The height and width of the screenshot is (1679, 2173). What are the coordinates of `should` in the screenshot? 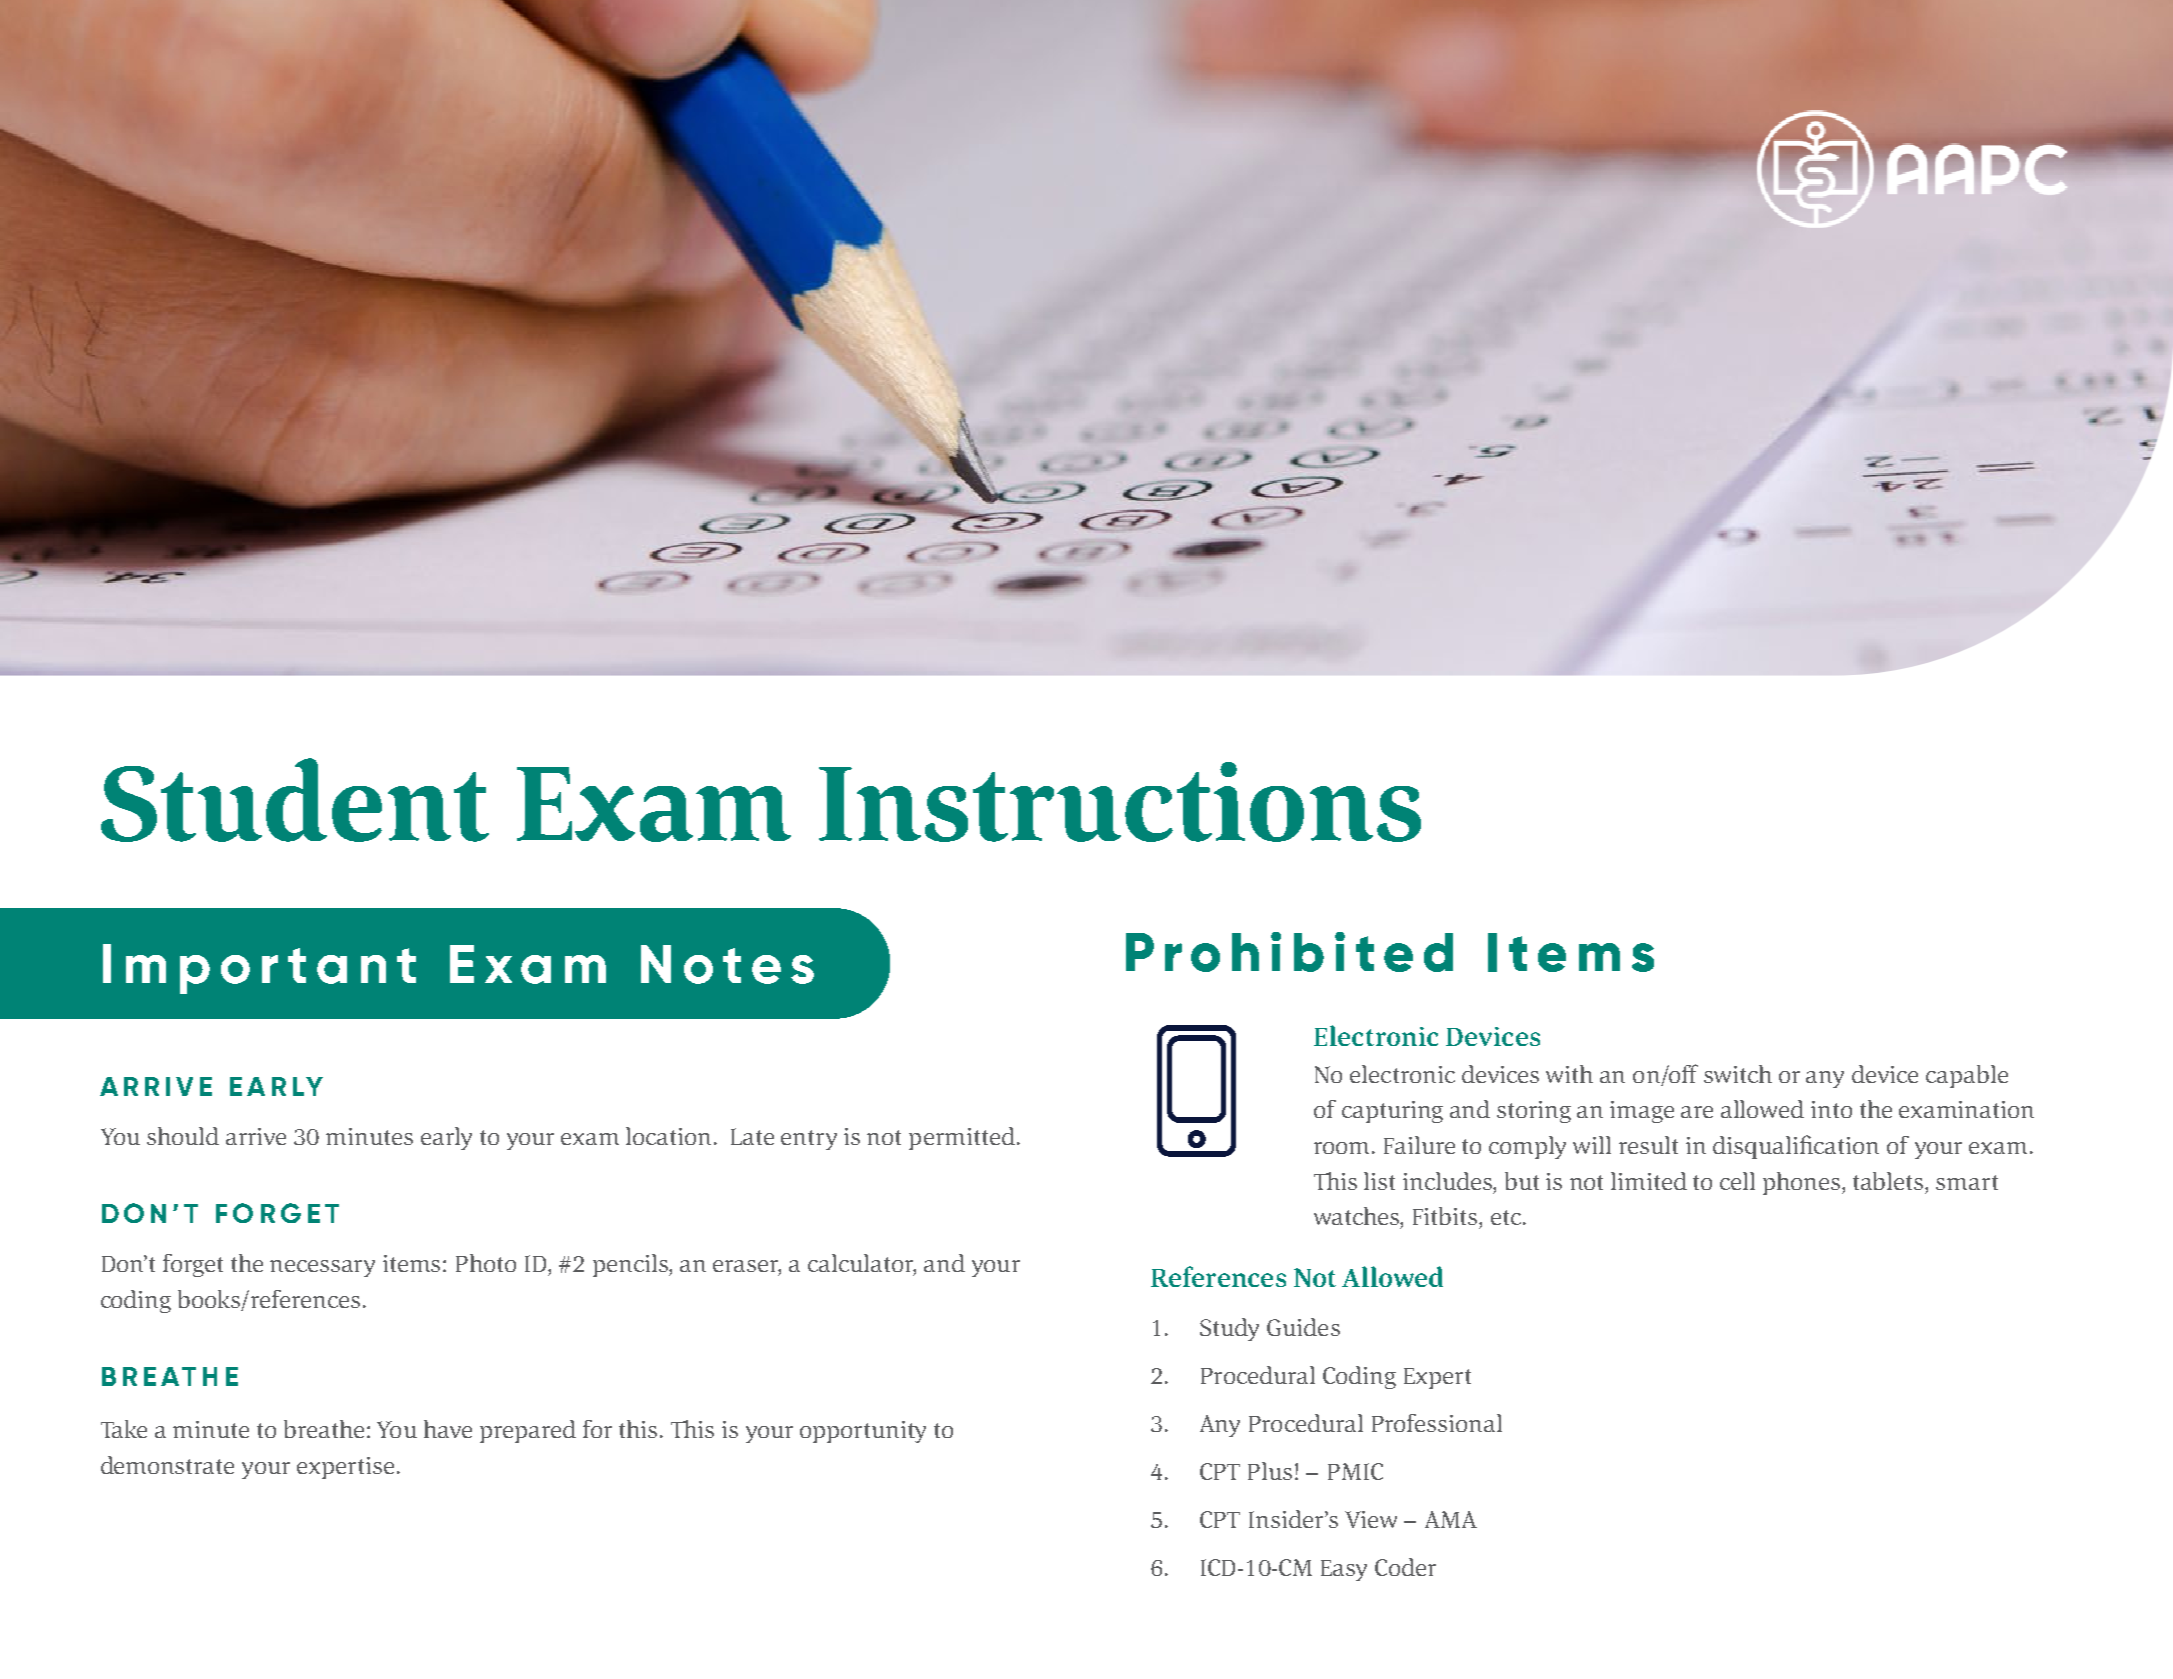 It's located at (183, 1136).
